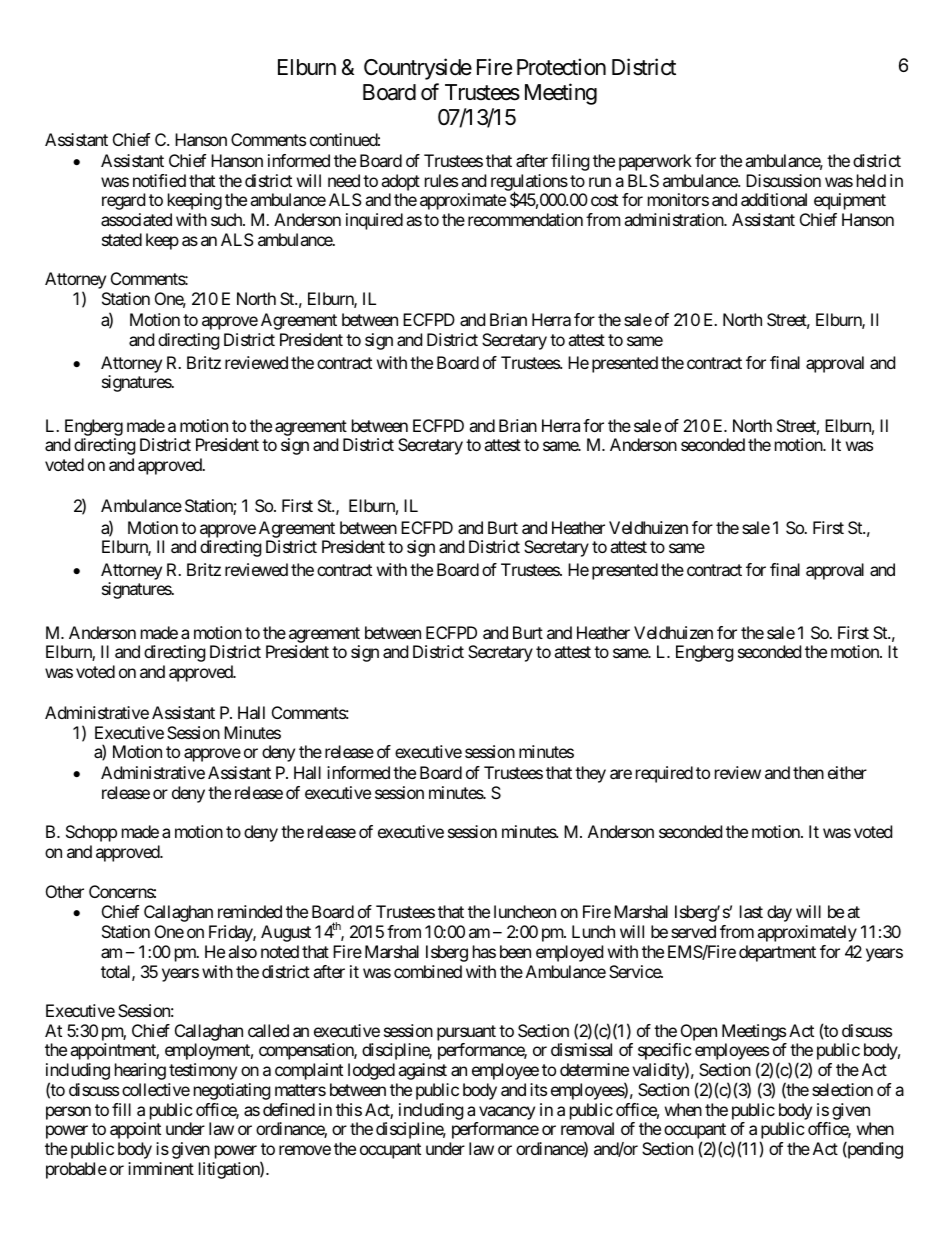  Describe the element at coordinates (507, 1113) in the screenshot. I see `vacancy` at that location.
